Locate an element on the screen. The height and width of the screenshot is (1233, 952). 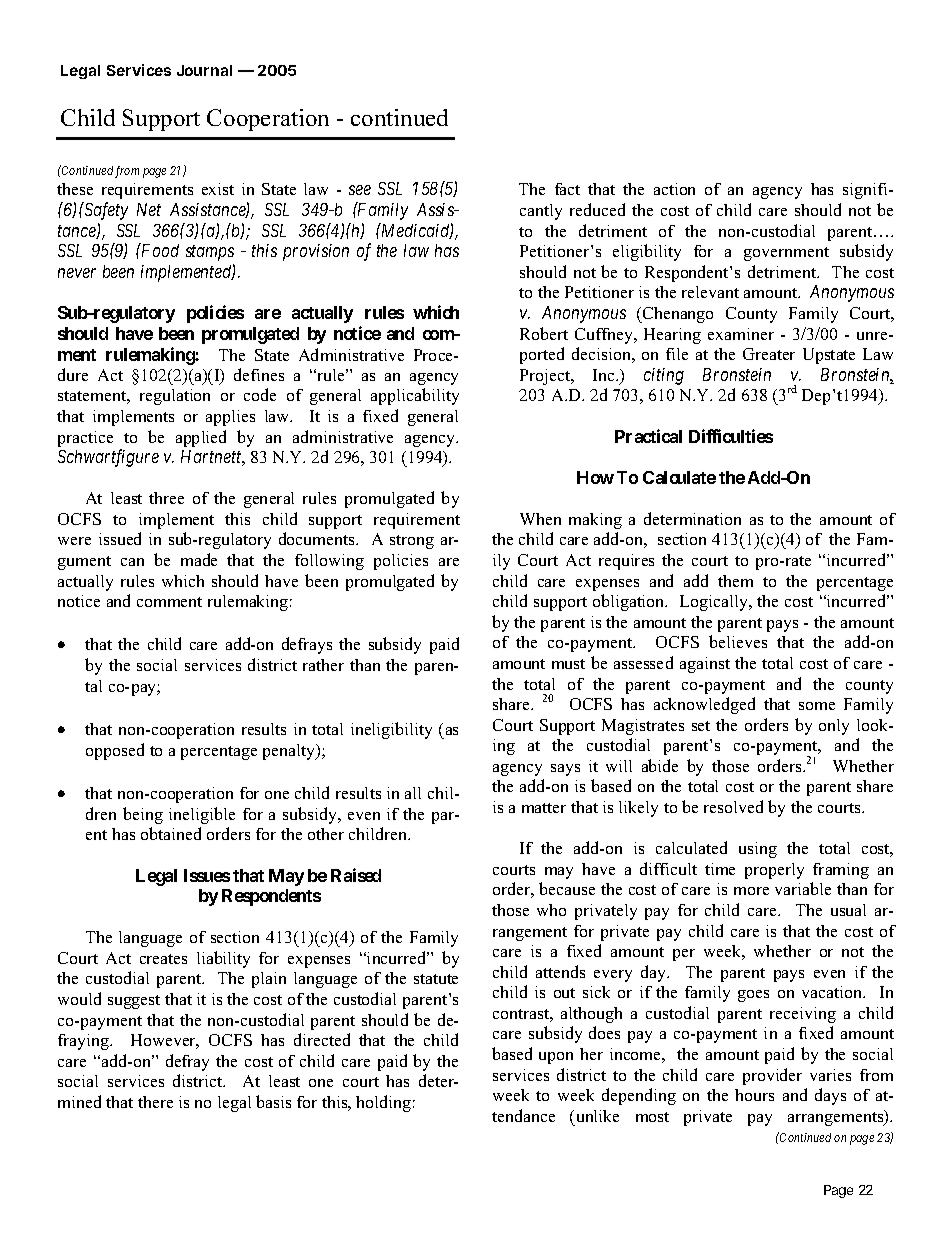
Practical is located at coordinates (648, 436).
